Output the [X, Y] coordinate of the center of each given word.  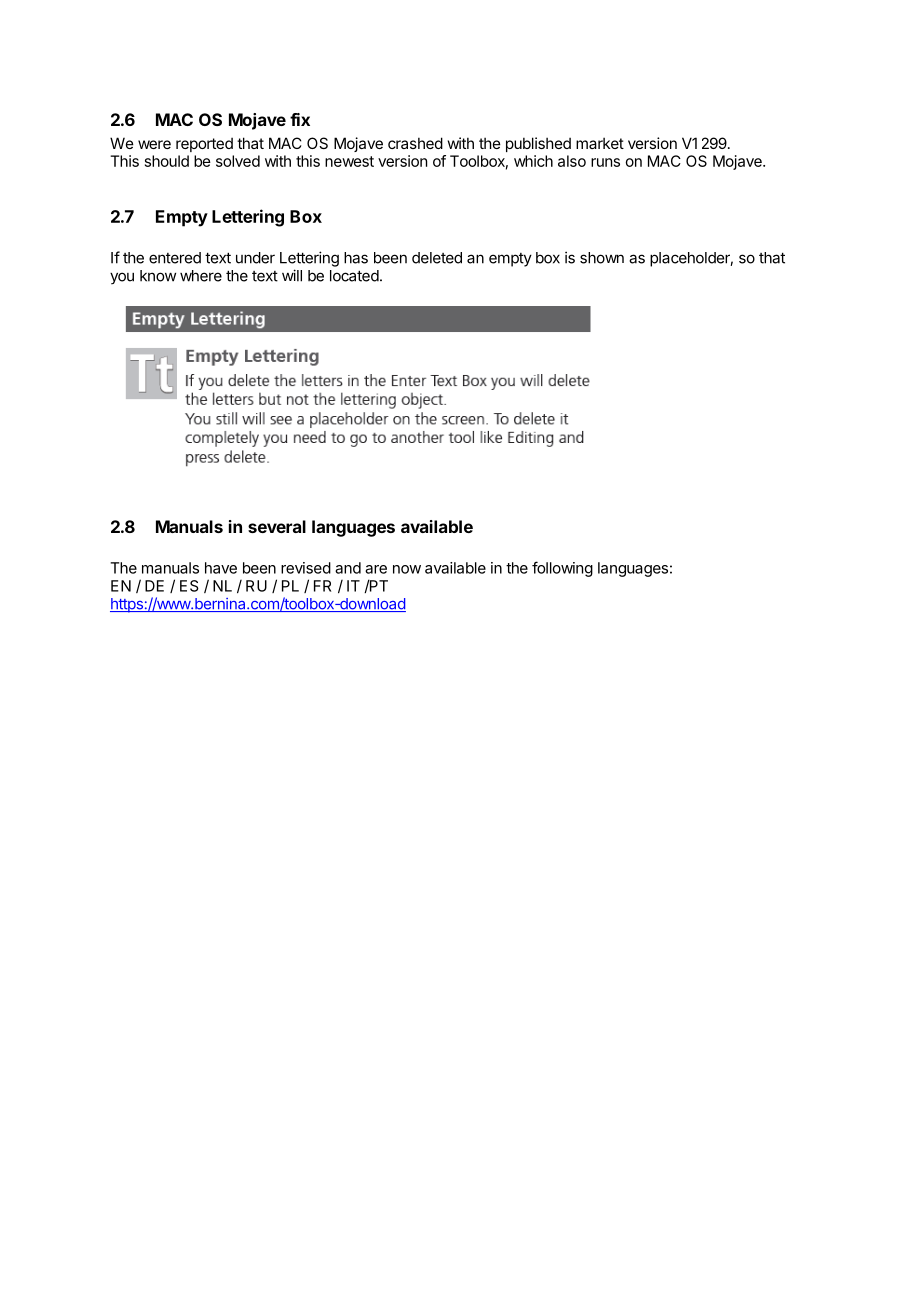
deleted [437, 258]
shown [602, 258]
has [356, 258]
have [221, 568]
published [538, 144]
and [348, 568]
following [562, 569]
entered [175, 258]
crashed [415, 143]
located [354, 276]
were [154, 144]
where [201, 276]
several [277, 526]
